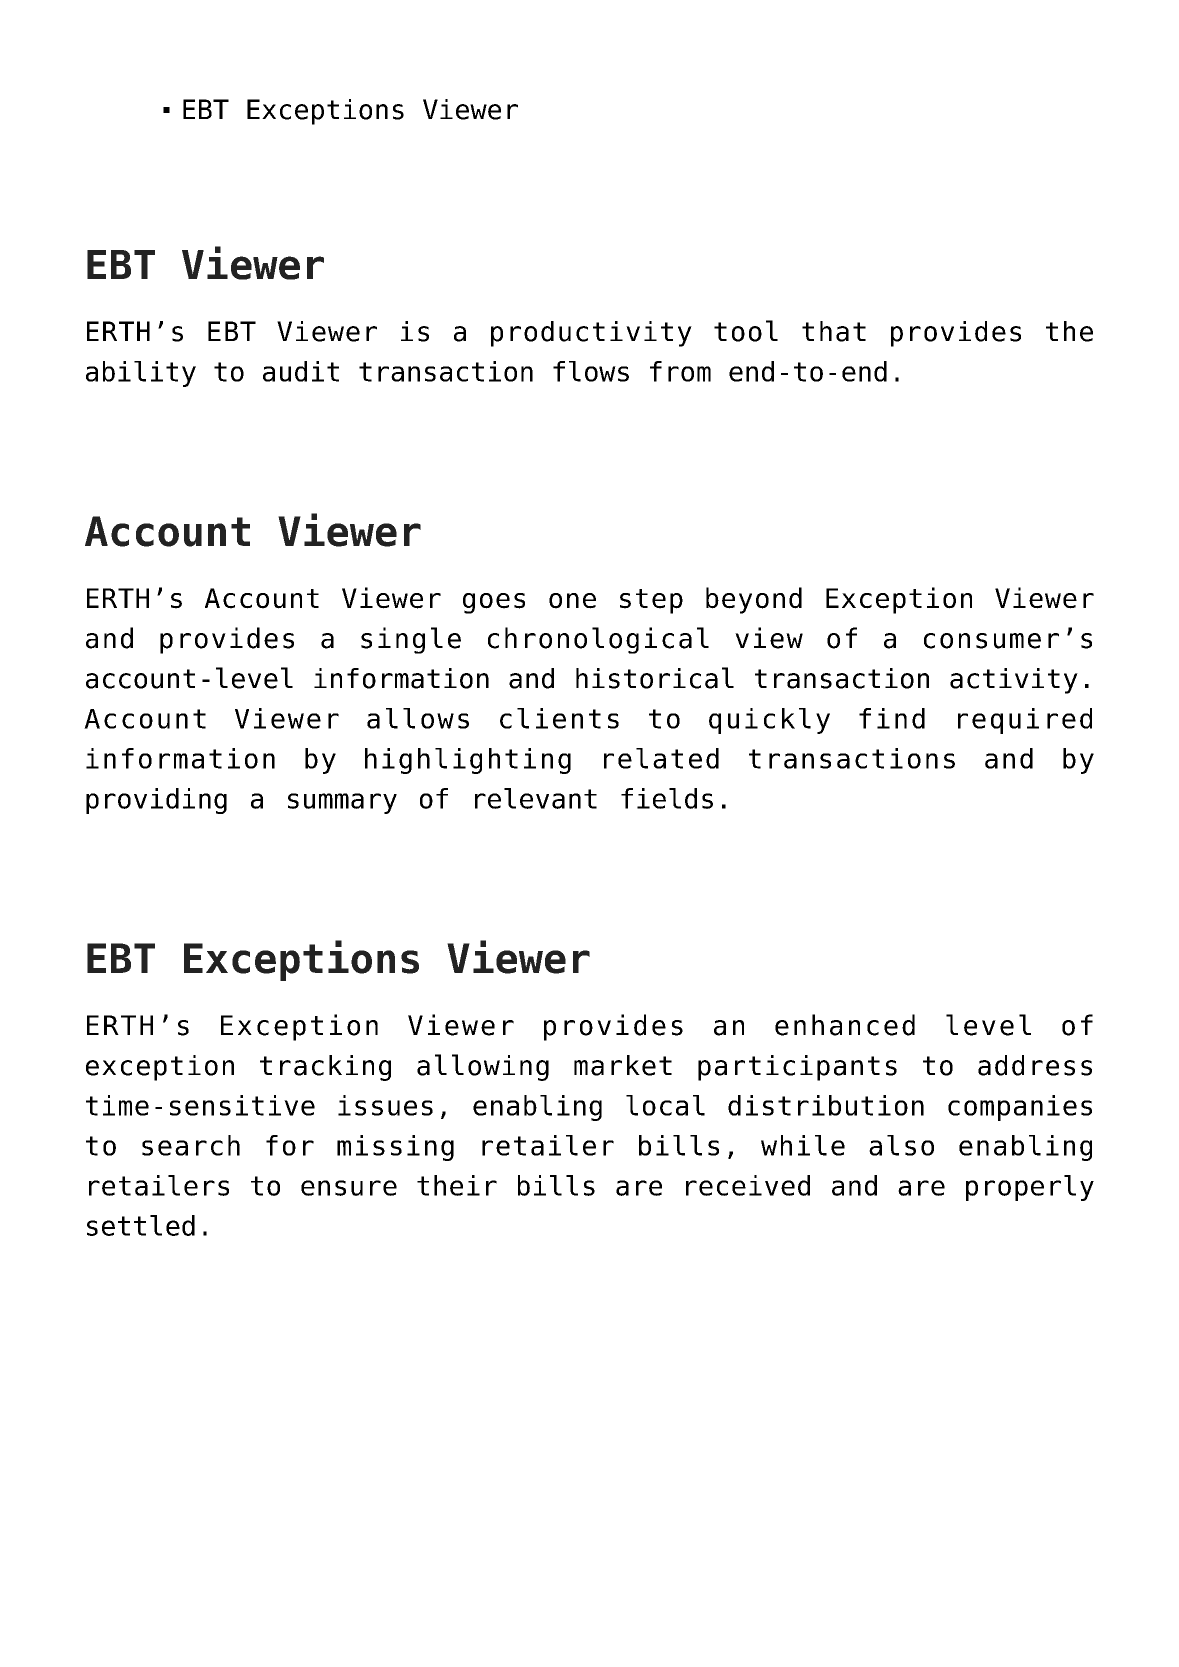  What do you see at coordinates (301, 371) in the screenshot?
I see `audit` at bounding box center [301, 371].
